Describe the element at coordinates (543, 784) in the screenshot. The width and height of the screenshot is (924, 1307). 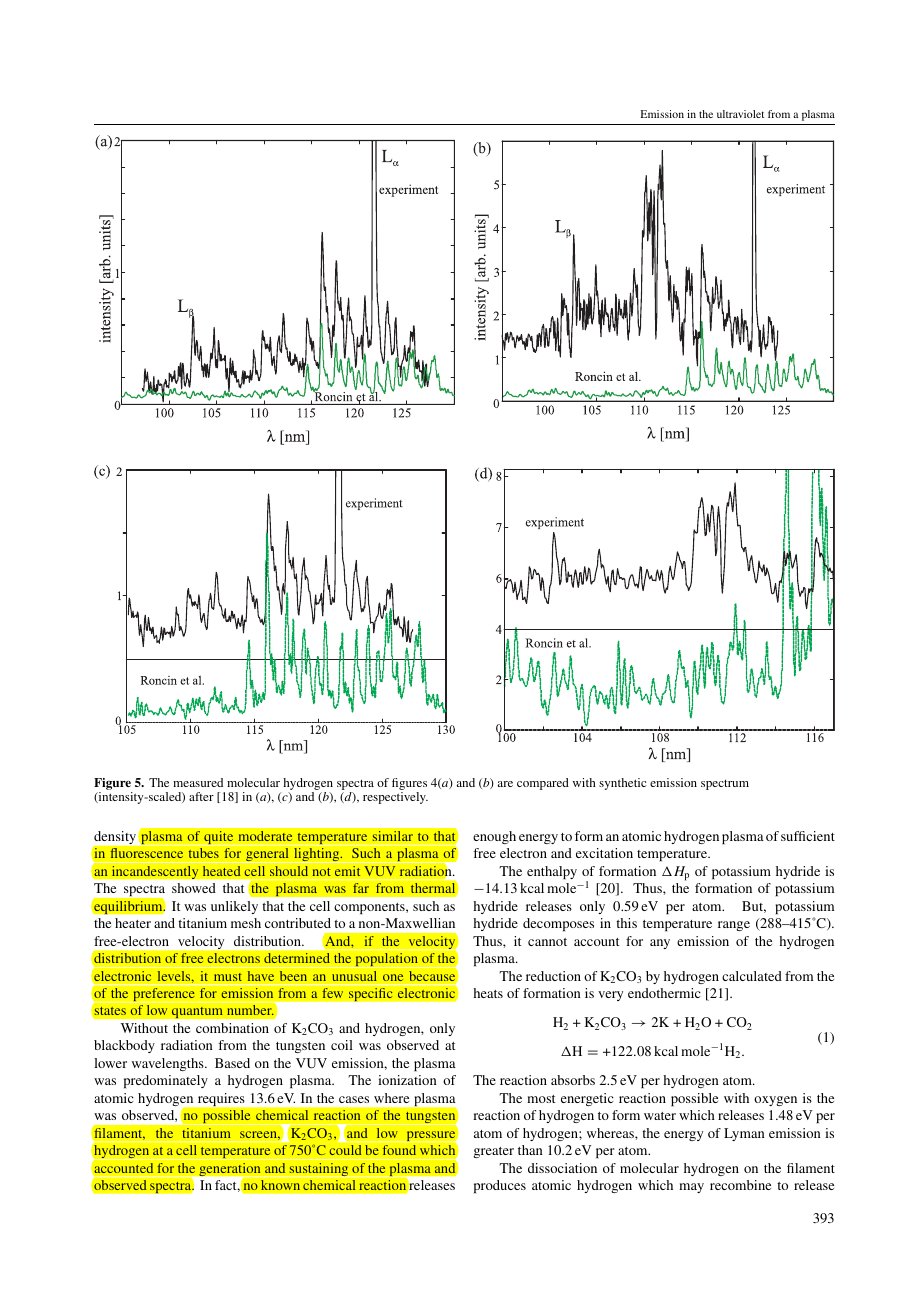
I see `compared` at that location.
